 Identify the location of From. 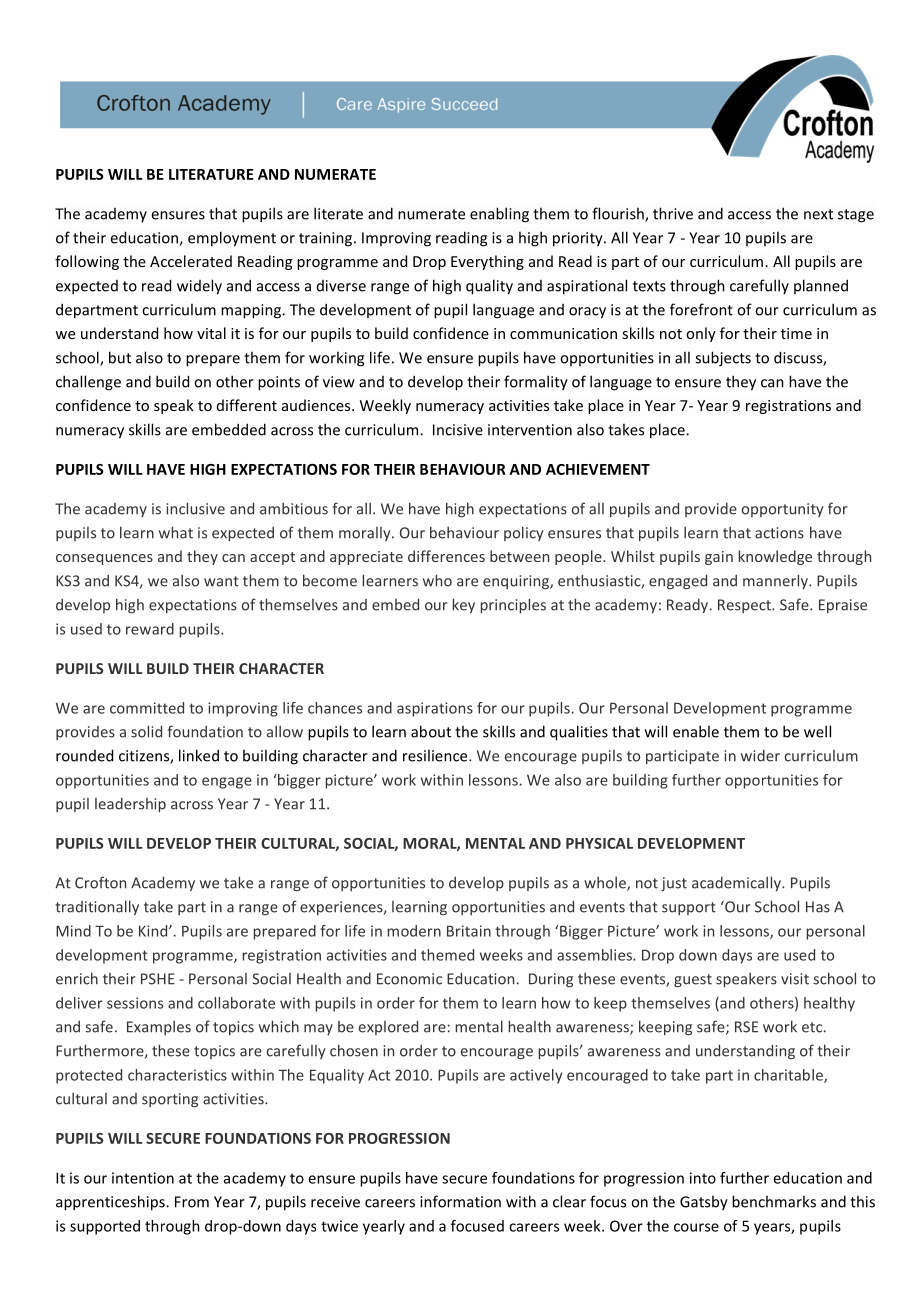
(192, 1202).
